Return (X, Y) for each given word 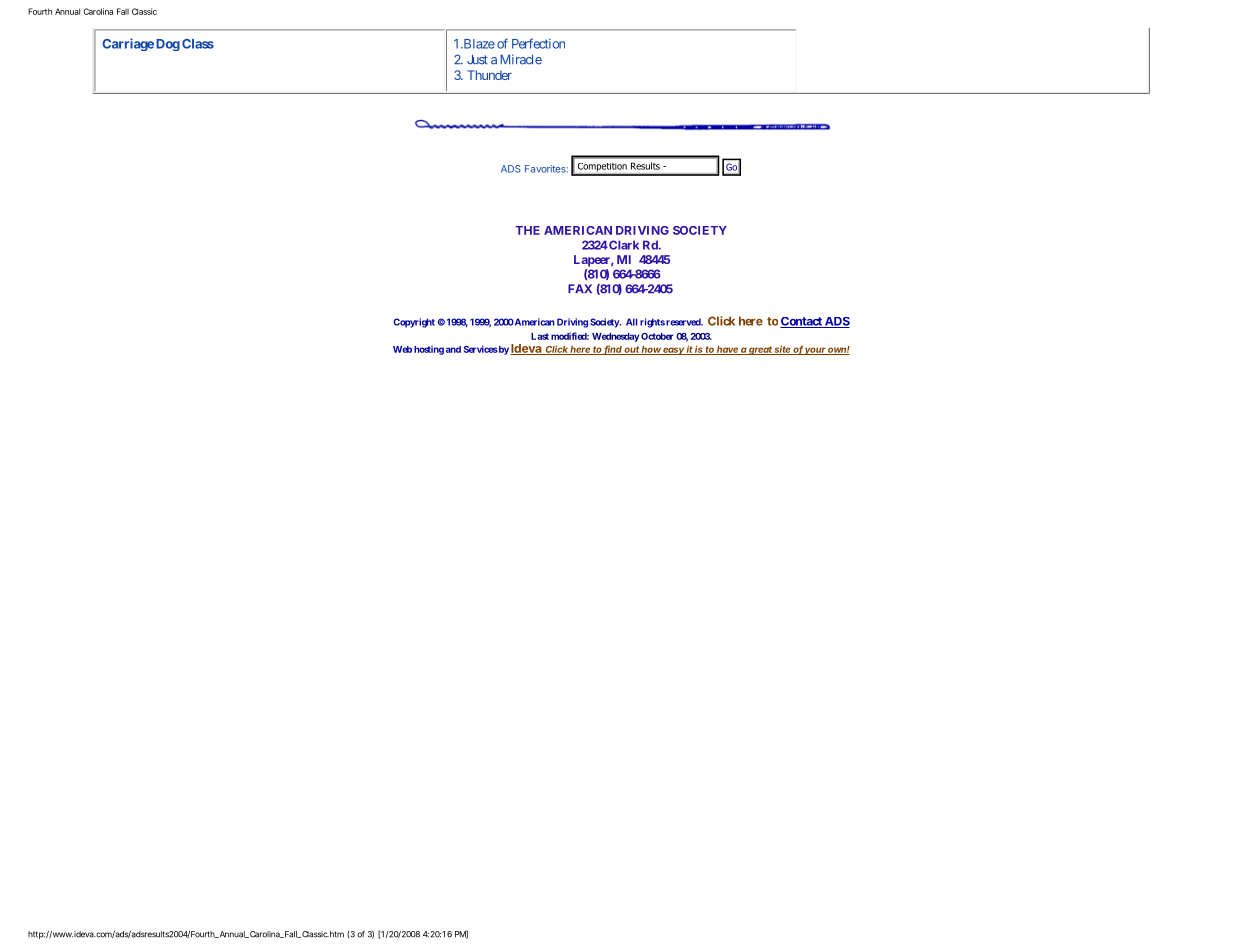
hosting (429, 350)
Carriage (128, 44)
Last (540, 336)
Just (477, 59)
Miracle (521, 59)
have (727, 350)
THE (527, 230)
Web (402, 349)
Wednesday (615, 337)
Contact (802, 322)
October (657, 336)
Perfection (538, 43)
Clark (623, 245)
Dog (168, 45)
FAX (580, 288)
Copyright (414, 323)
